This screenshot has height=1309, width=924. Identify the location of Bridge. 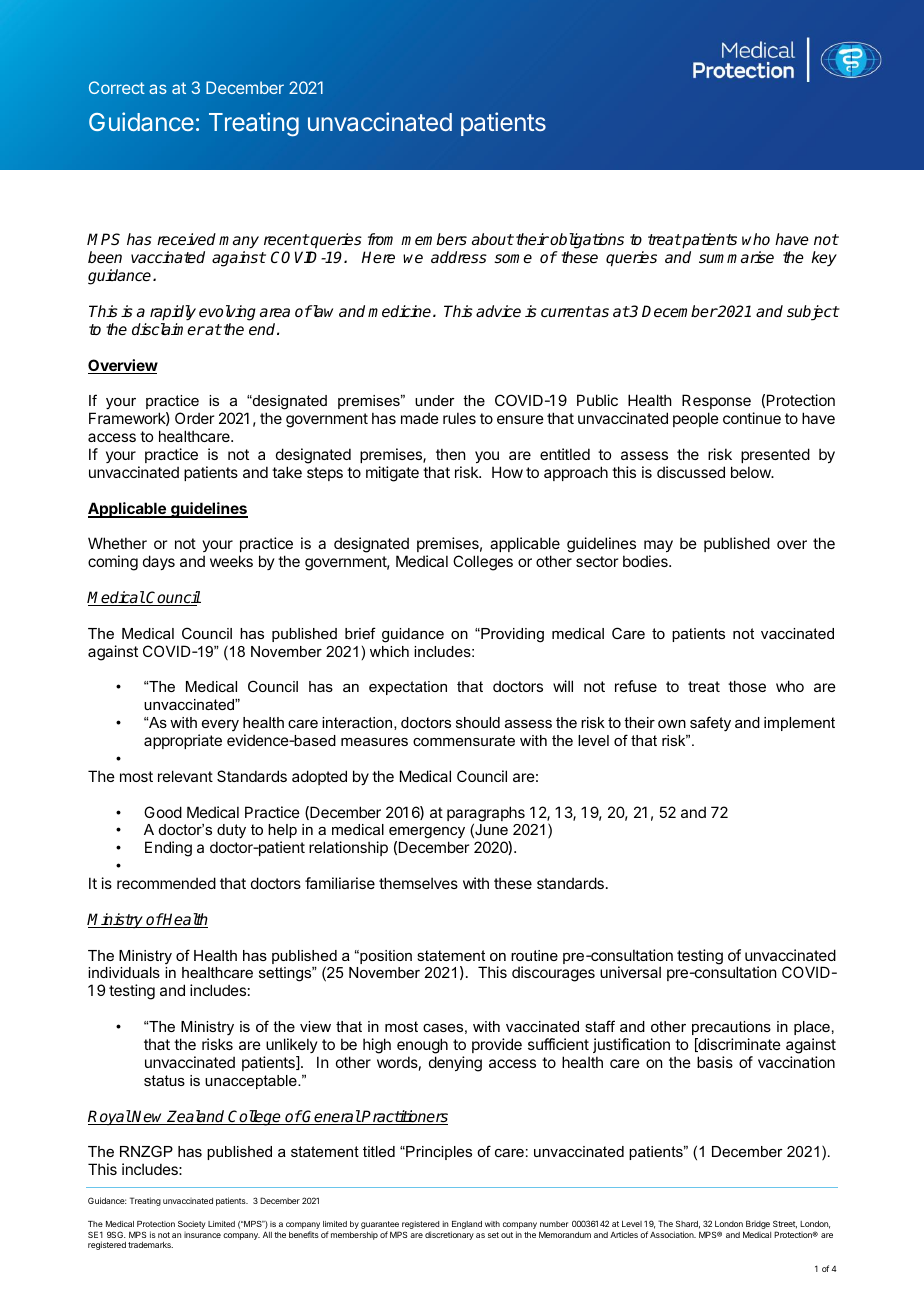
(758, 1226).
